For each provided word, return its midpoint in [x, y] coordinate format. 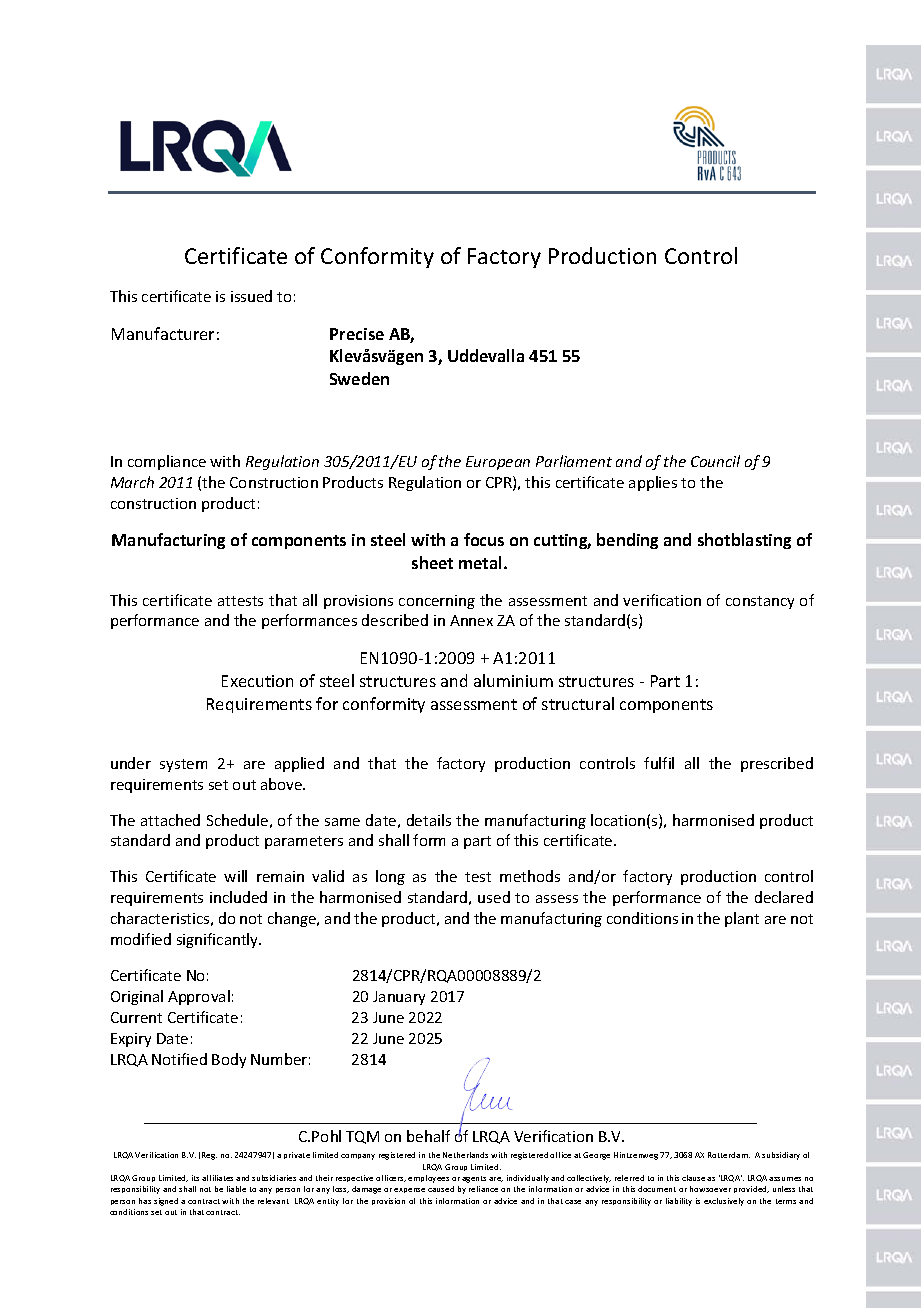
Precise [357, 334]
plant [742, 919]
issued [251, 296]
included [238, 897]
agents [474, 1179]
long [390, 877]
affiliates [217, 1178]
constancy [760, 602]
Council [715, 461]
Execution [257, 681]
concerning [437, 602]
